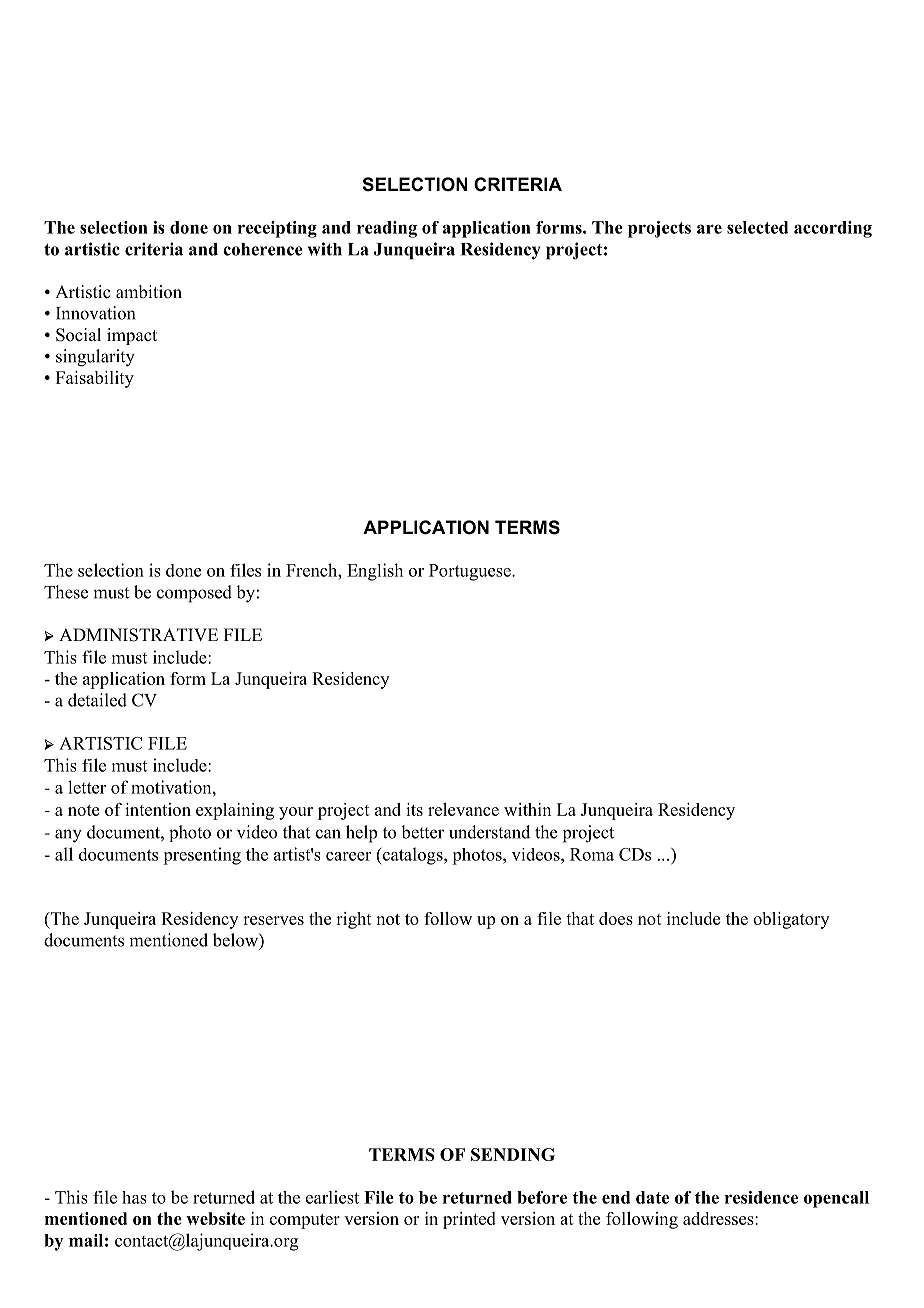  What do you see at coordinates (761, 1197) in the screenshot?
I see `residence` at bounding box center [761, 1197].
